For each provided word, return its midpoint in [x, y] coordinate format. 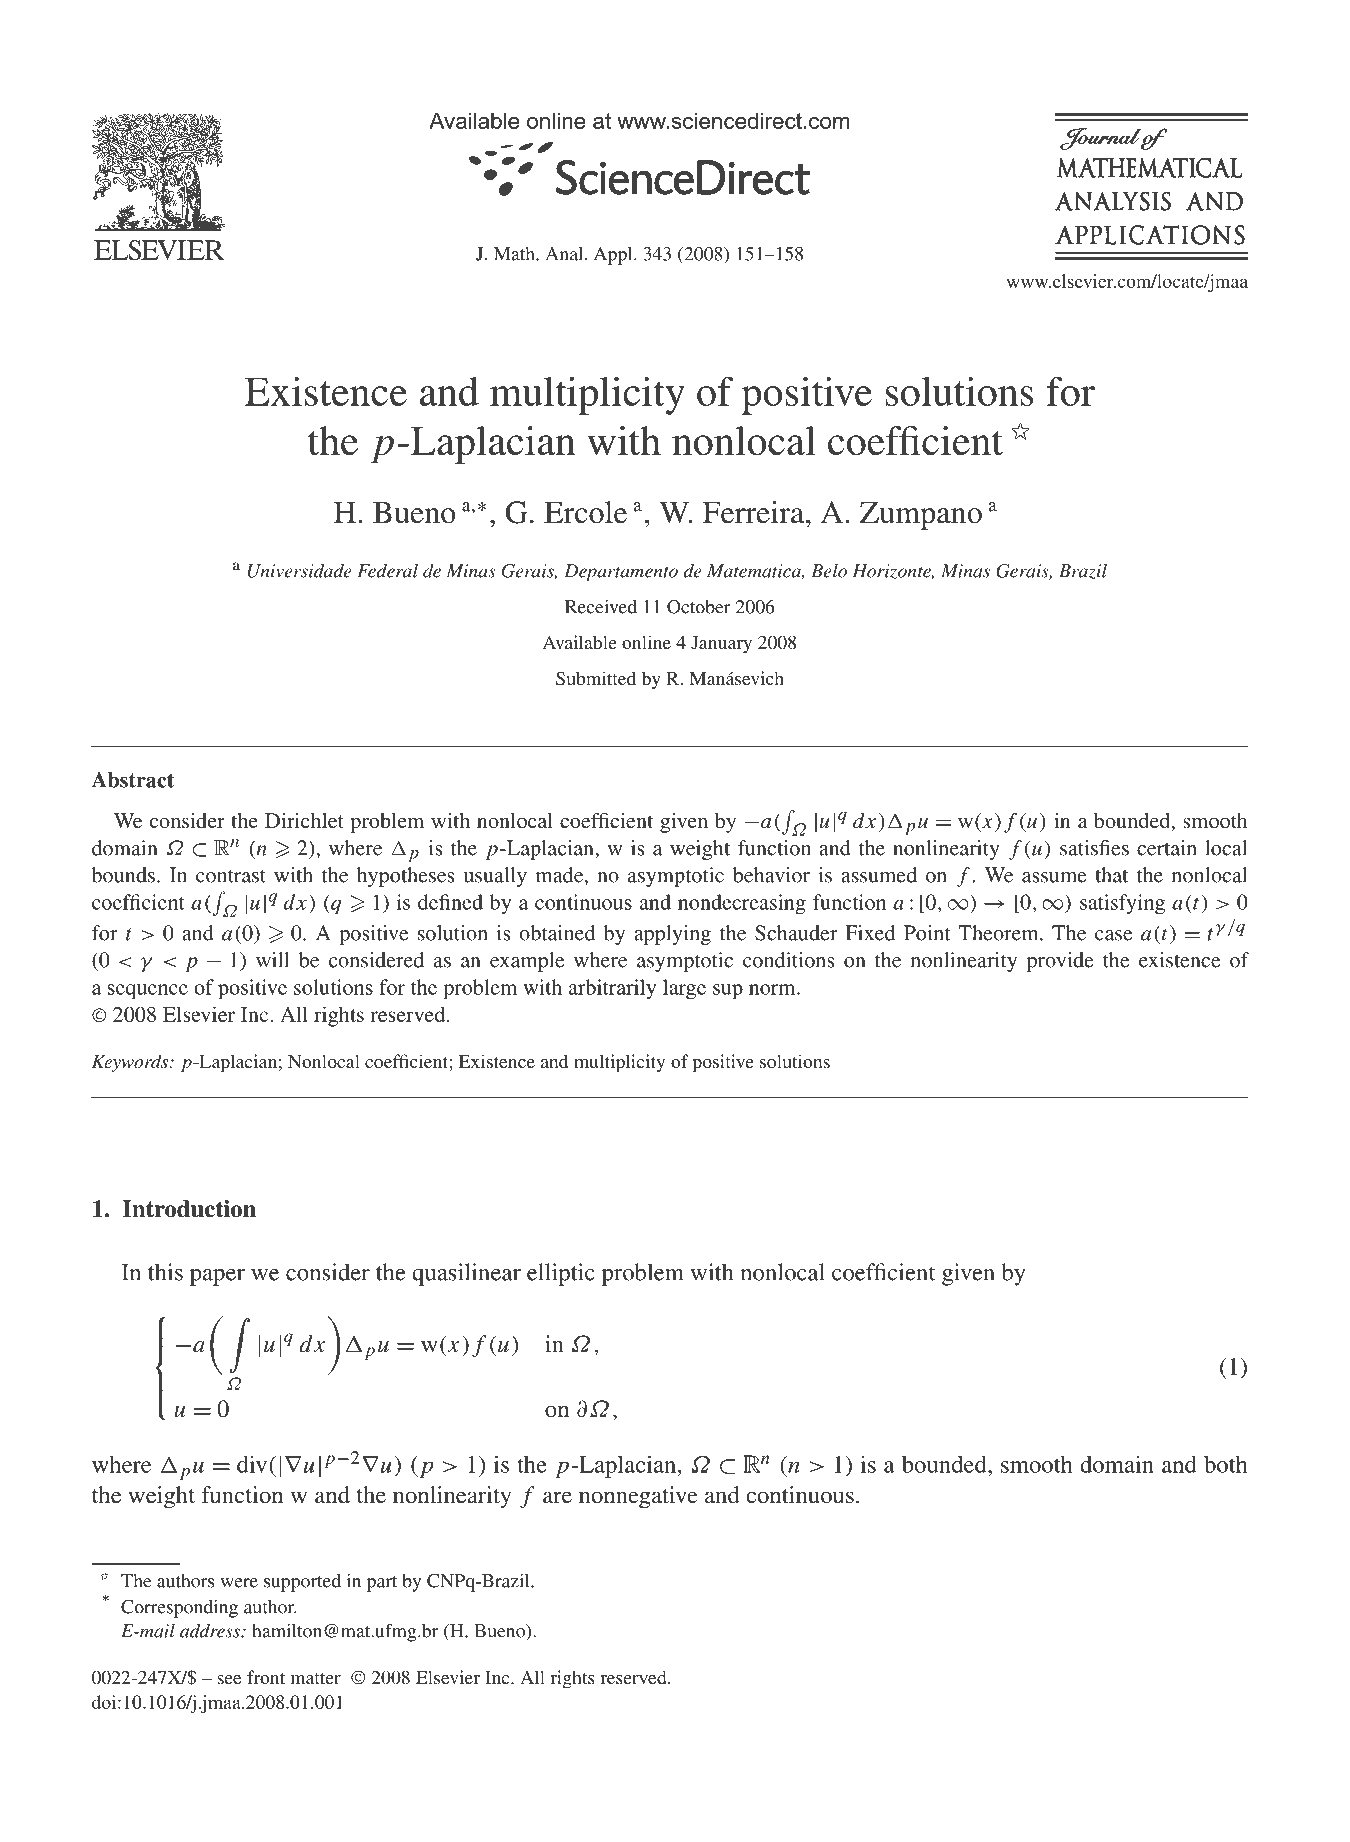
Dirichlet [304, 820]
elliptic [561, 1274]
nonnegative [638, 1497]
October [699, 607]
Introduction [189, 1209]
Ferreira [755, 512]
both [1226, 1464]
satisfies [1094, 848]
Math [515, 254]
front [266, 1677]
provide [1060, 962]
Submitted [596, 678]
